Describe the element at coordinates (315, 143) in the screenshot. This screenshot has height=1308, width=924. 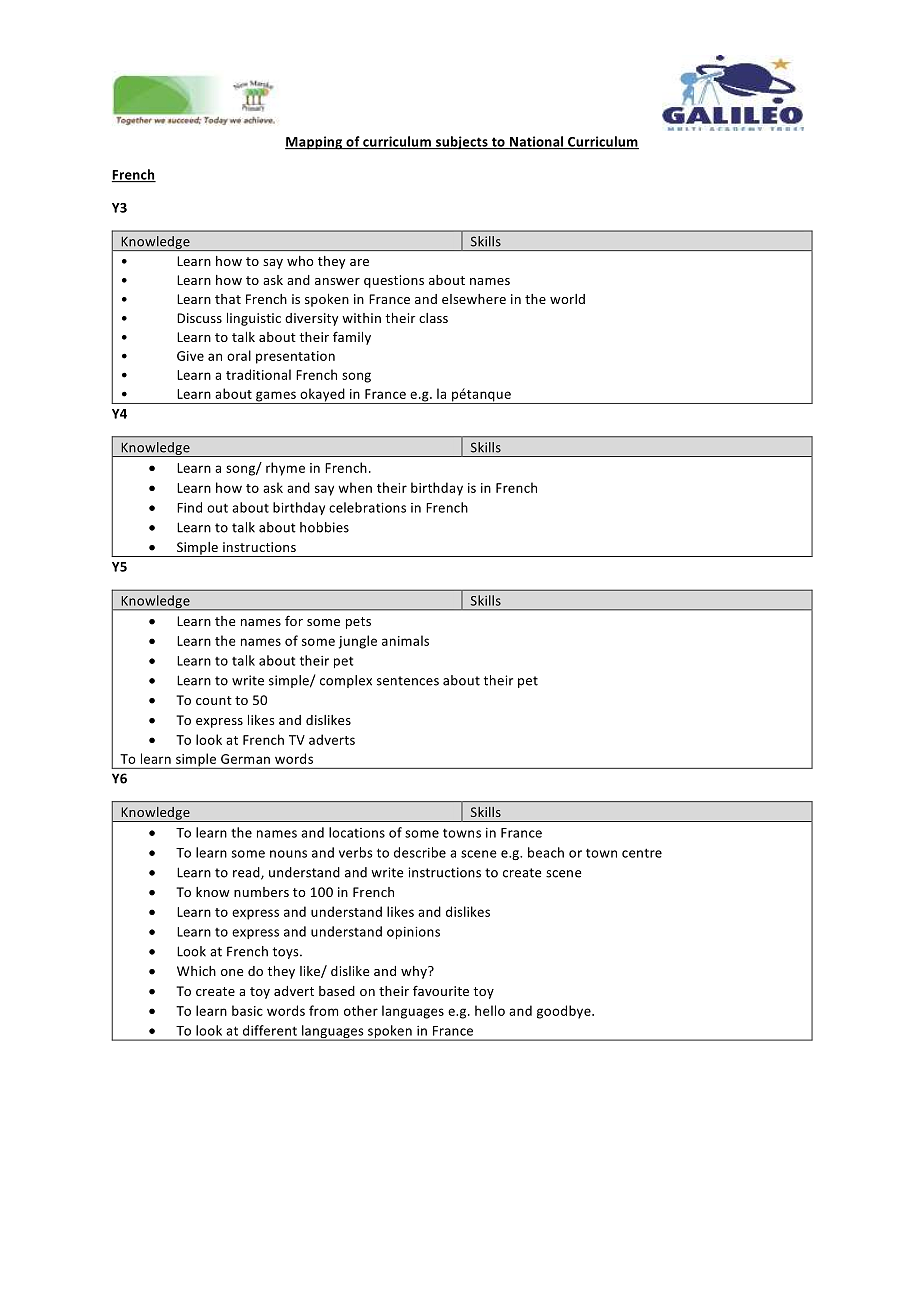
I see `Mapping` at that location.
